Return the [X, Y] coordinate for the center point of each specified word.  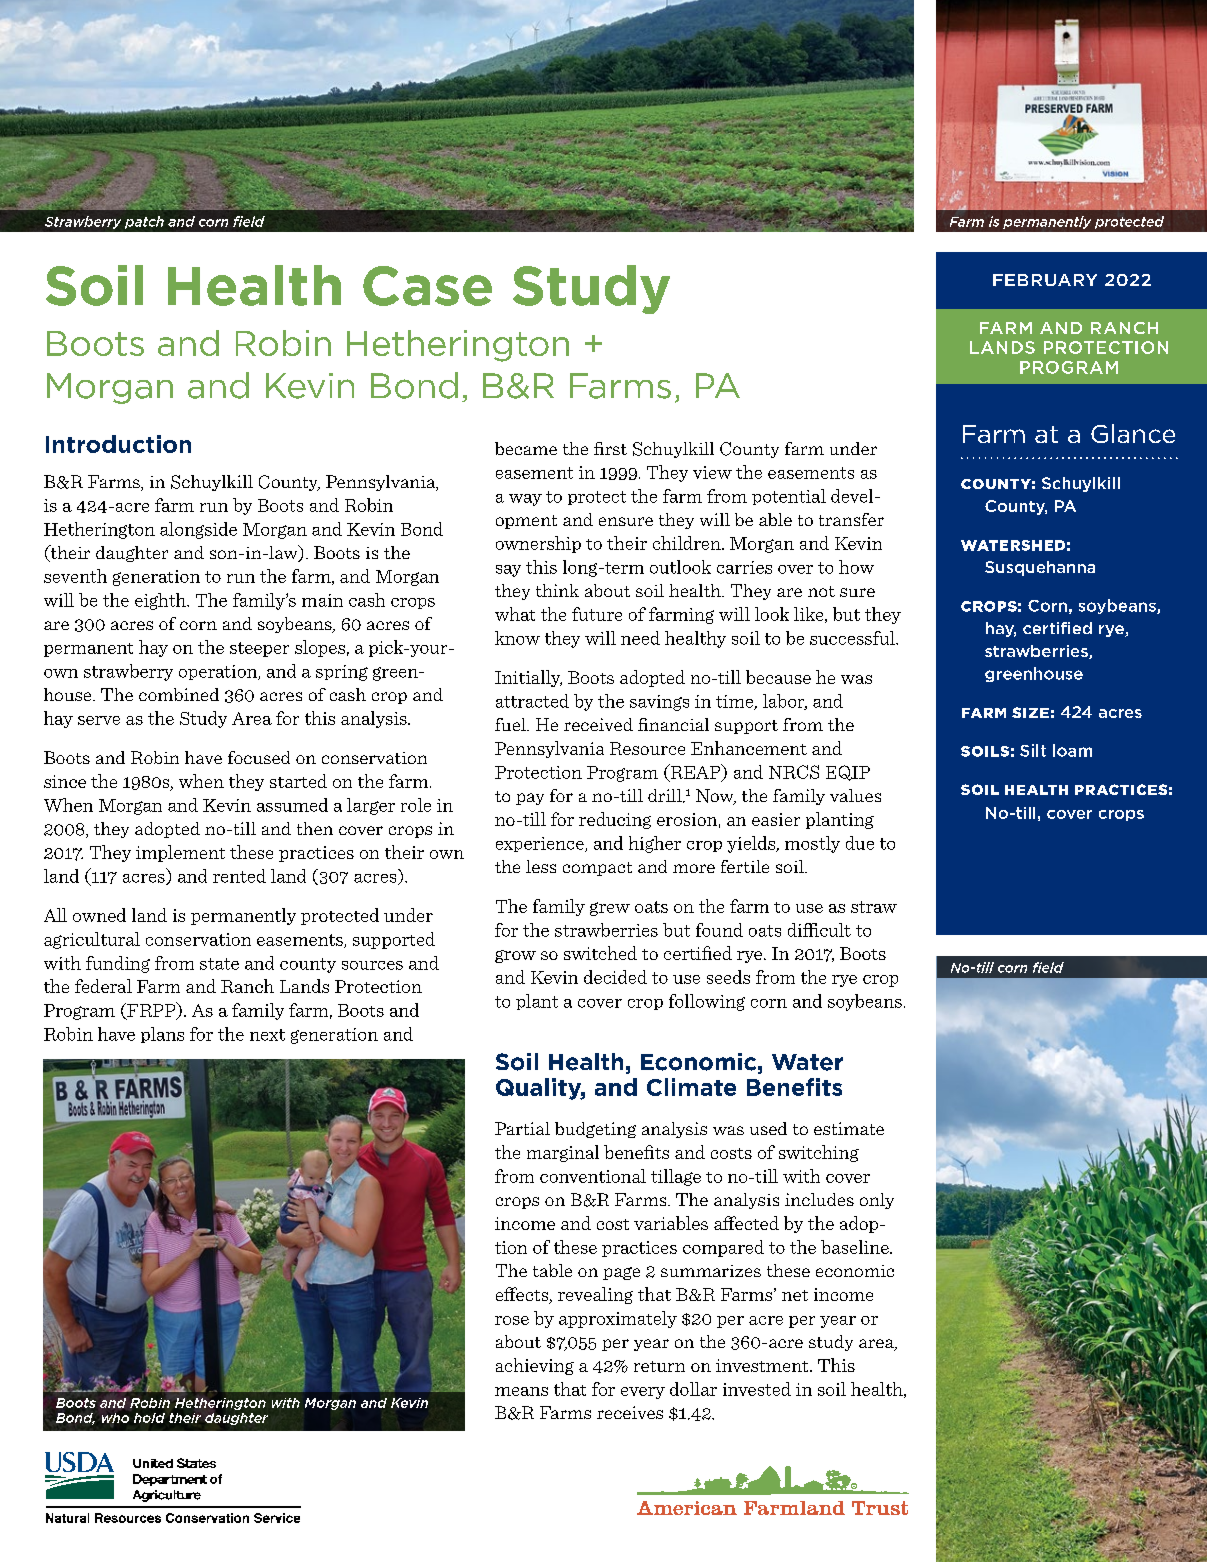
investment [763, 1365]
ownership [538, 544]
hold [149, 1418]
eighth [161, 601]
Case [427, 286]
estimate [849, 1128]
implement [180, 853]
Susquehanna [1040, 568]
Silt [1033, 750]
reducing [615, 820]
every [643, 1393]
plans [162, 1035]
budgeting [595, 1130]
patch [144, 222]
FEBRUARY [1045, 280]
